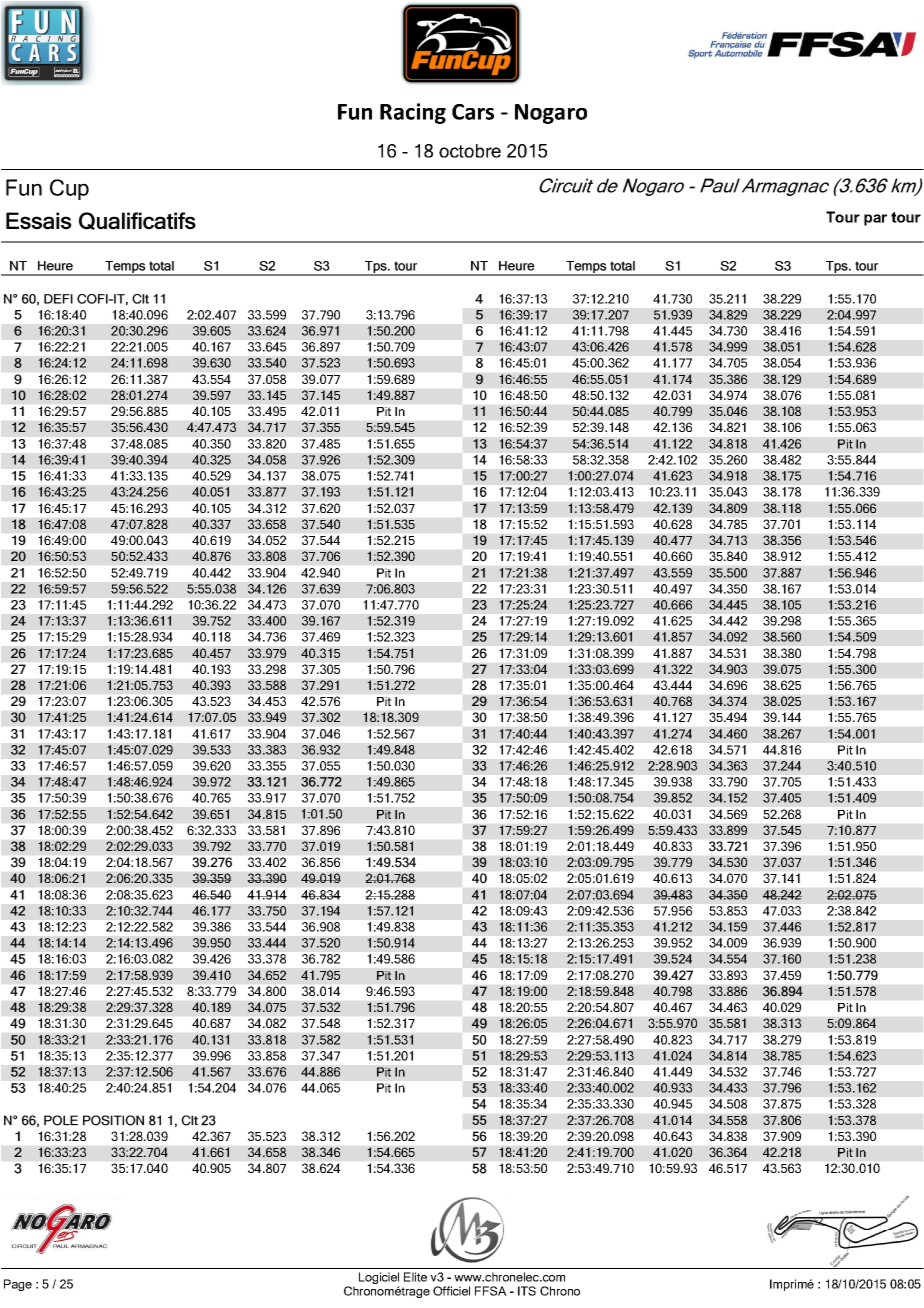 The image size is (924, 1308). Describe the element at coordinates (415, 1277) in the page. I see `Elite` at that location.
